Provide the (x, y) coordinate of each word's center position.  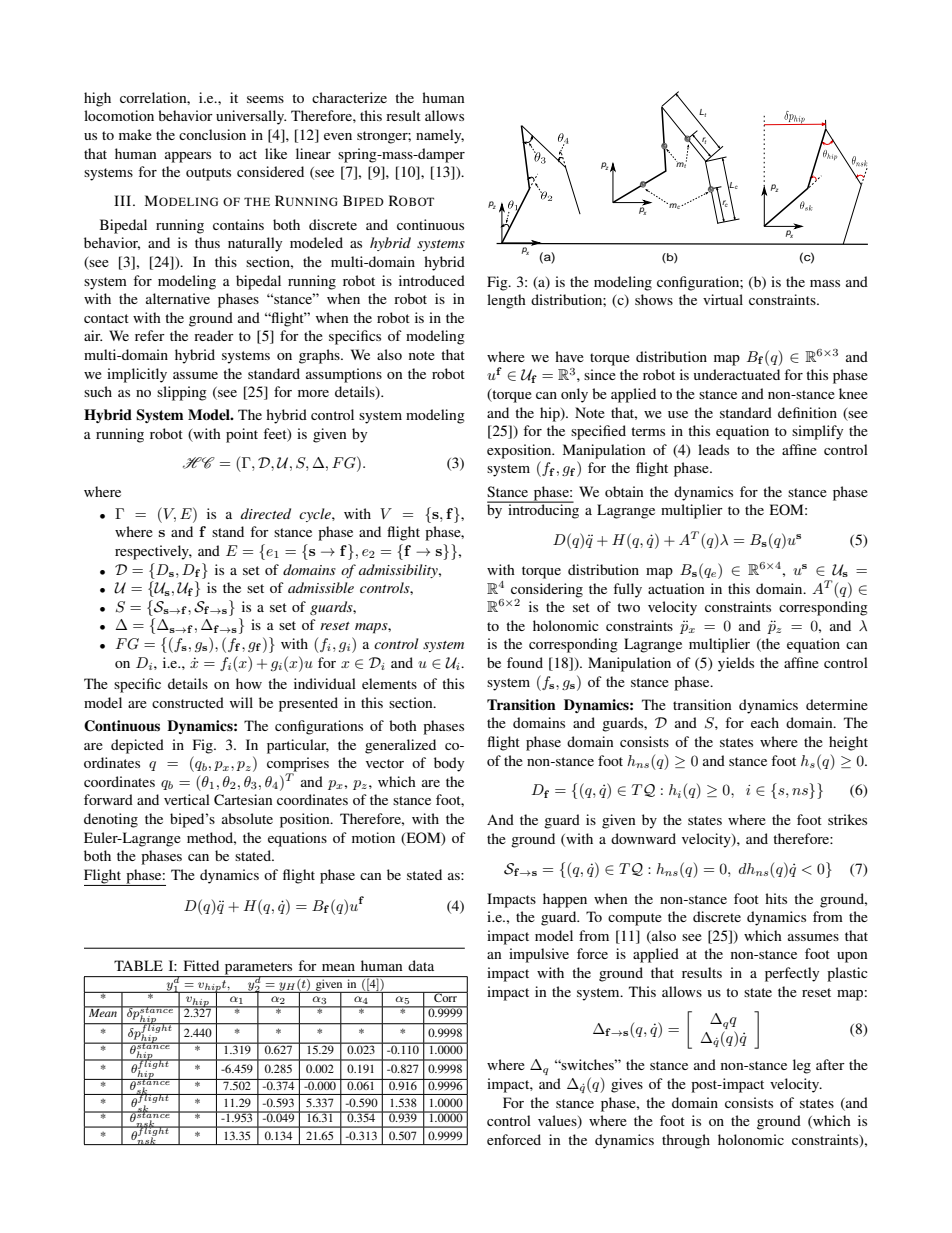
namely (440, 136)
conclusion (212, 134)
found (525, 662)
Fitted (201, 965)
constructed (188, 702)
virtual (723, 299)
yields (736, 664)
